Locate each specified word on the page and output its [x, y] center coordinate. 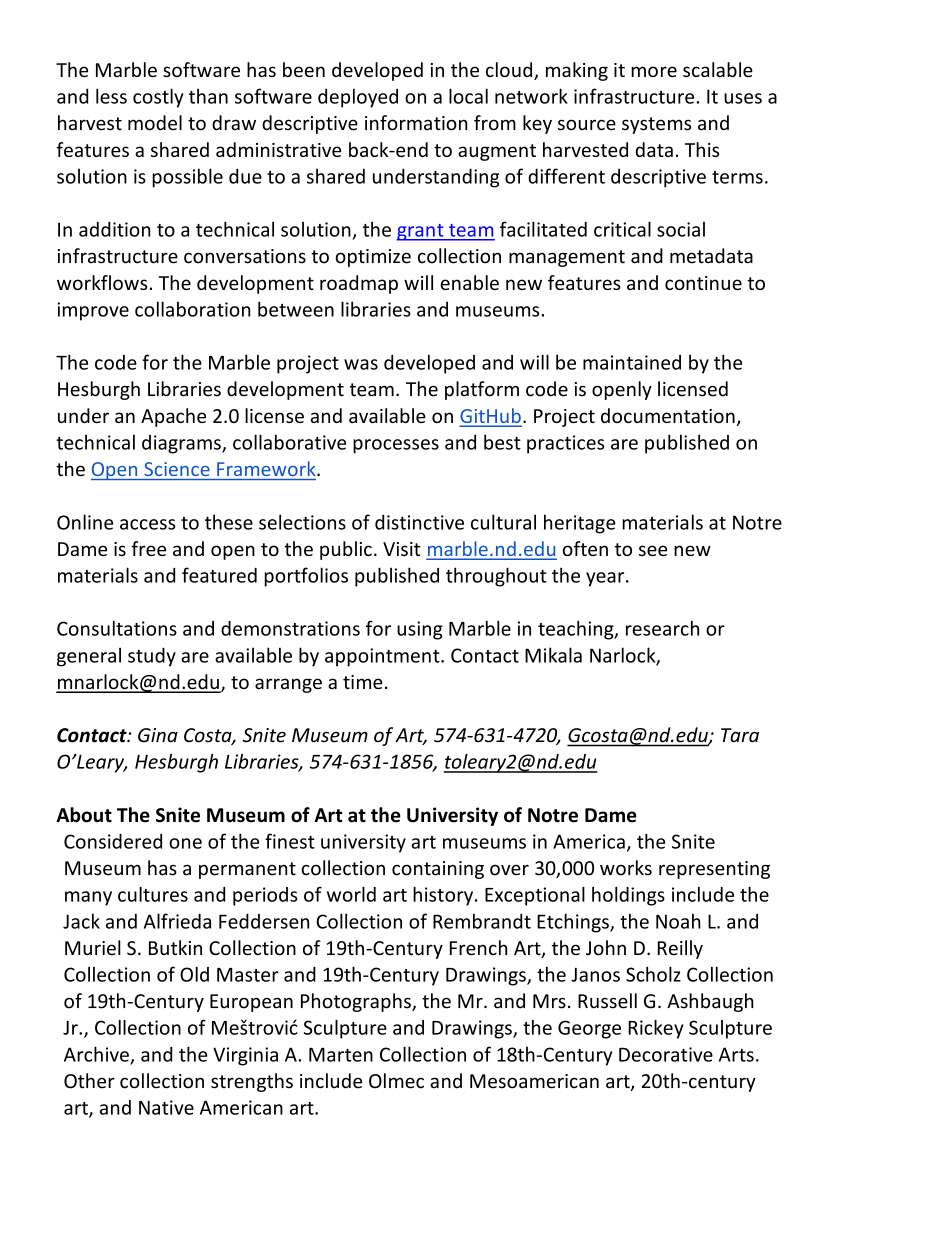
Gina [158, 735]
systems [656, 125]
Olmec [396, 1081]
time [363, 682]
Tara [740, 735]
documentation [668, 415]
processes [396, 446]
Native [166, 1107]
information [416, 123]
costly [158, 98]
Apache [173, 417]
